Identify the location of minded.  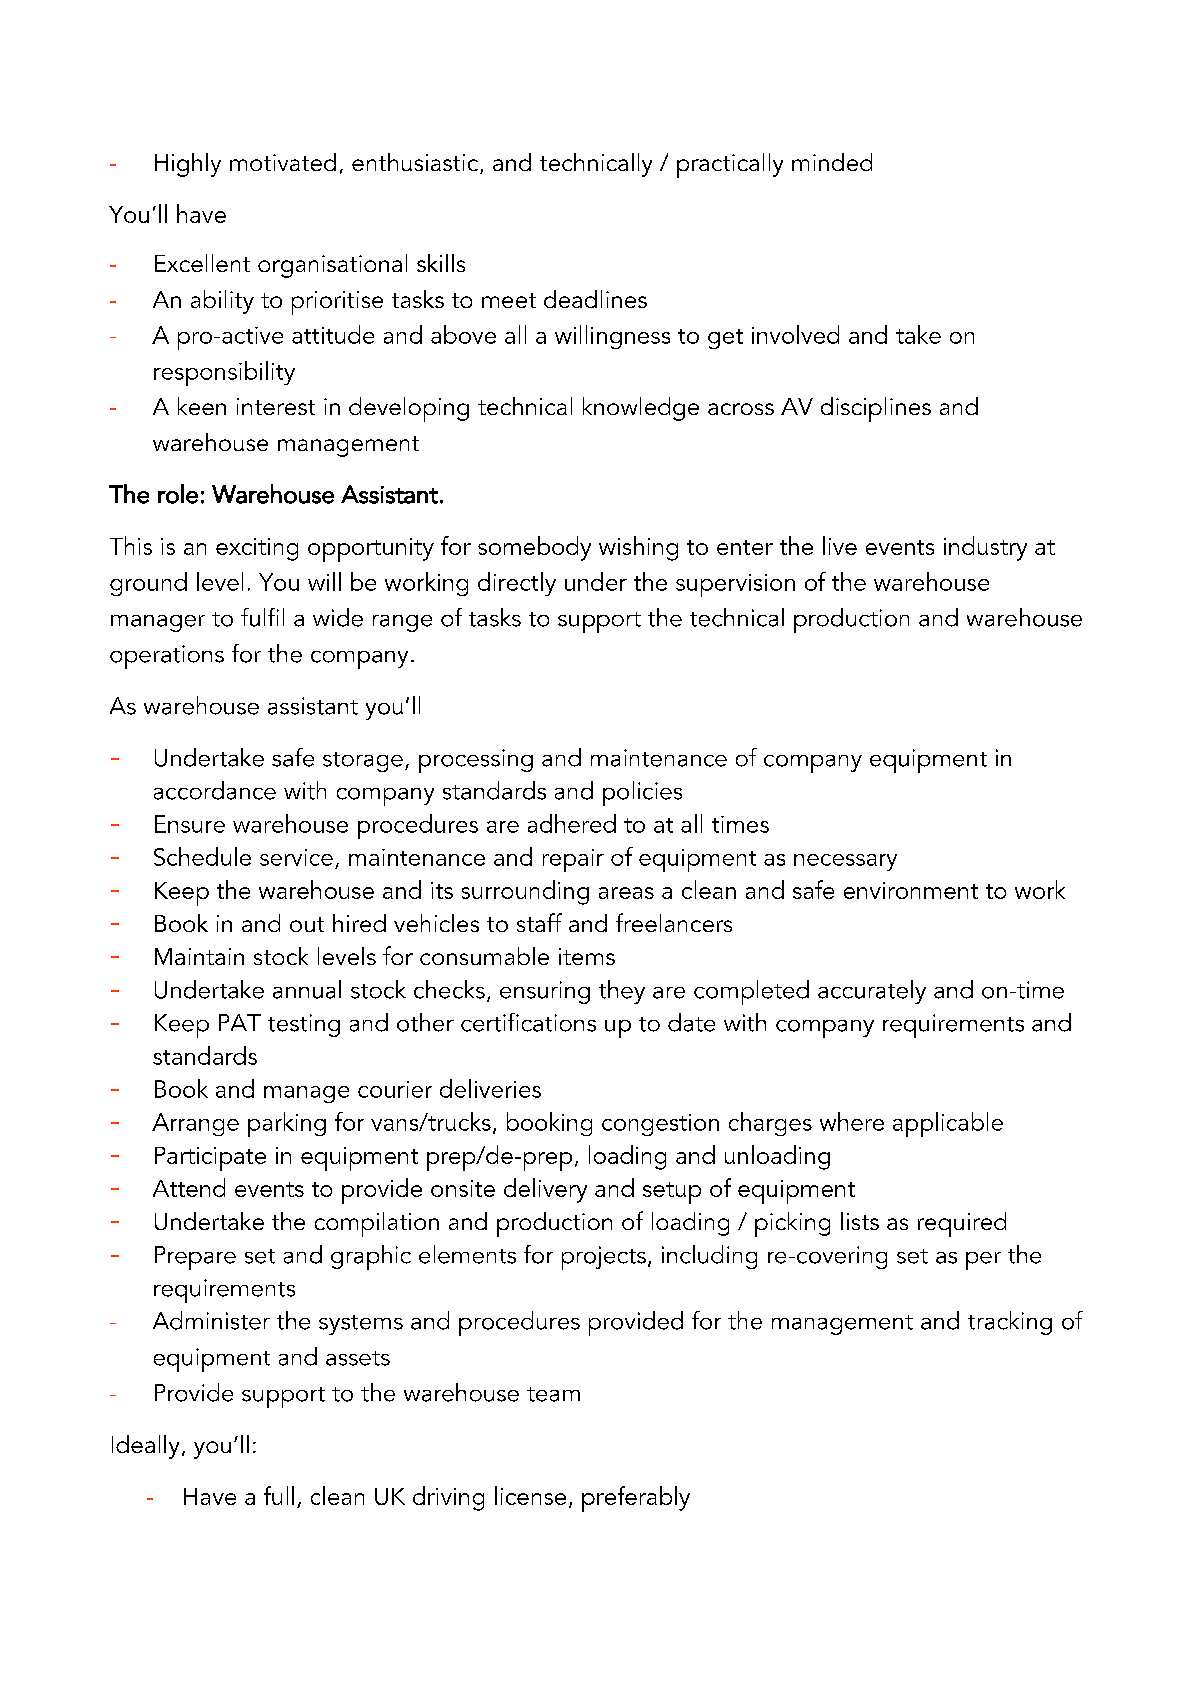
(832, 162).
